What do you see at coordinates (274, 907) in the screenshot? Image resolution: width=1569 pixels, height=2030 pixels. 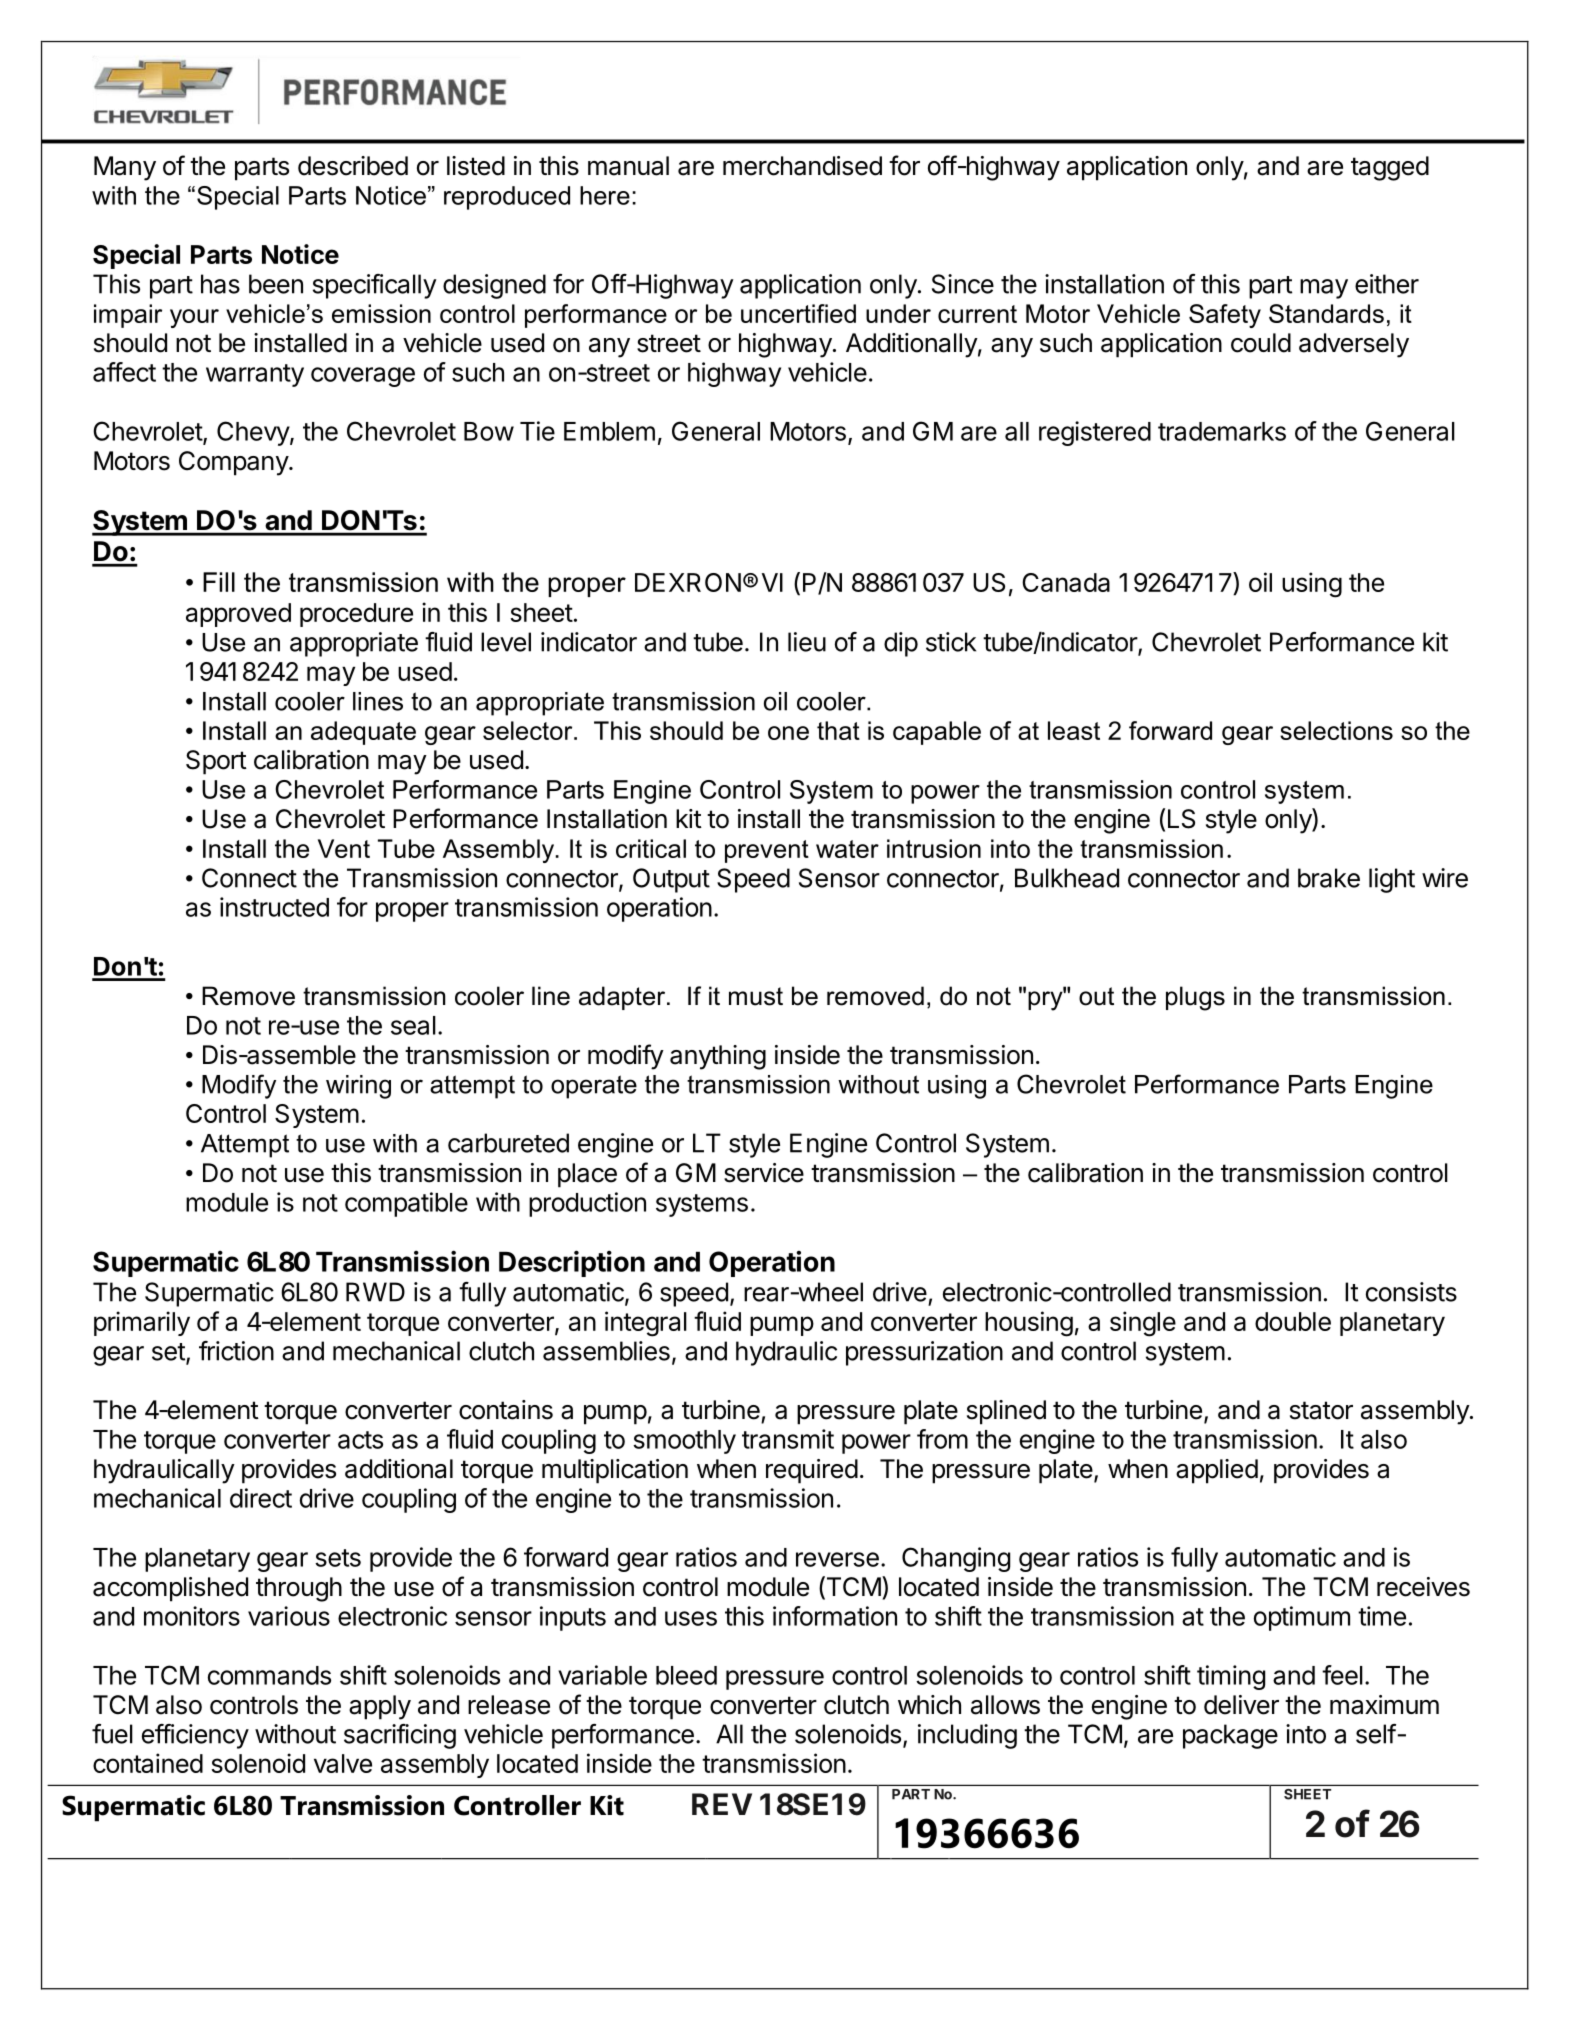 I see `instructed` at bounding box center [274, 907].
